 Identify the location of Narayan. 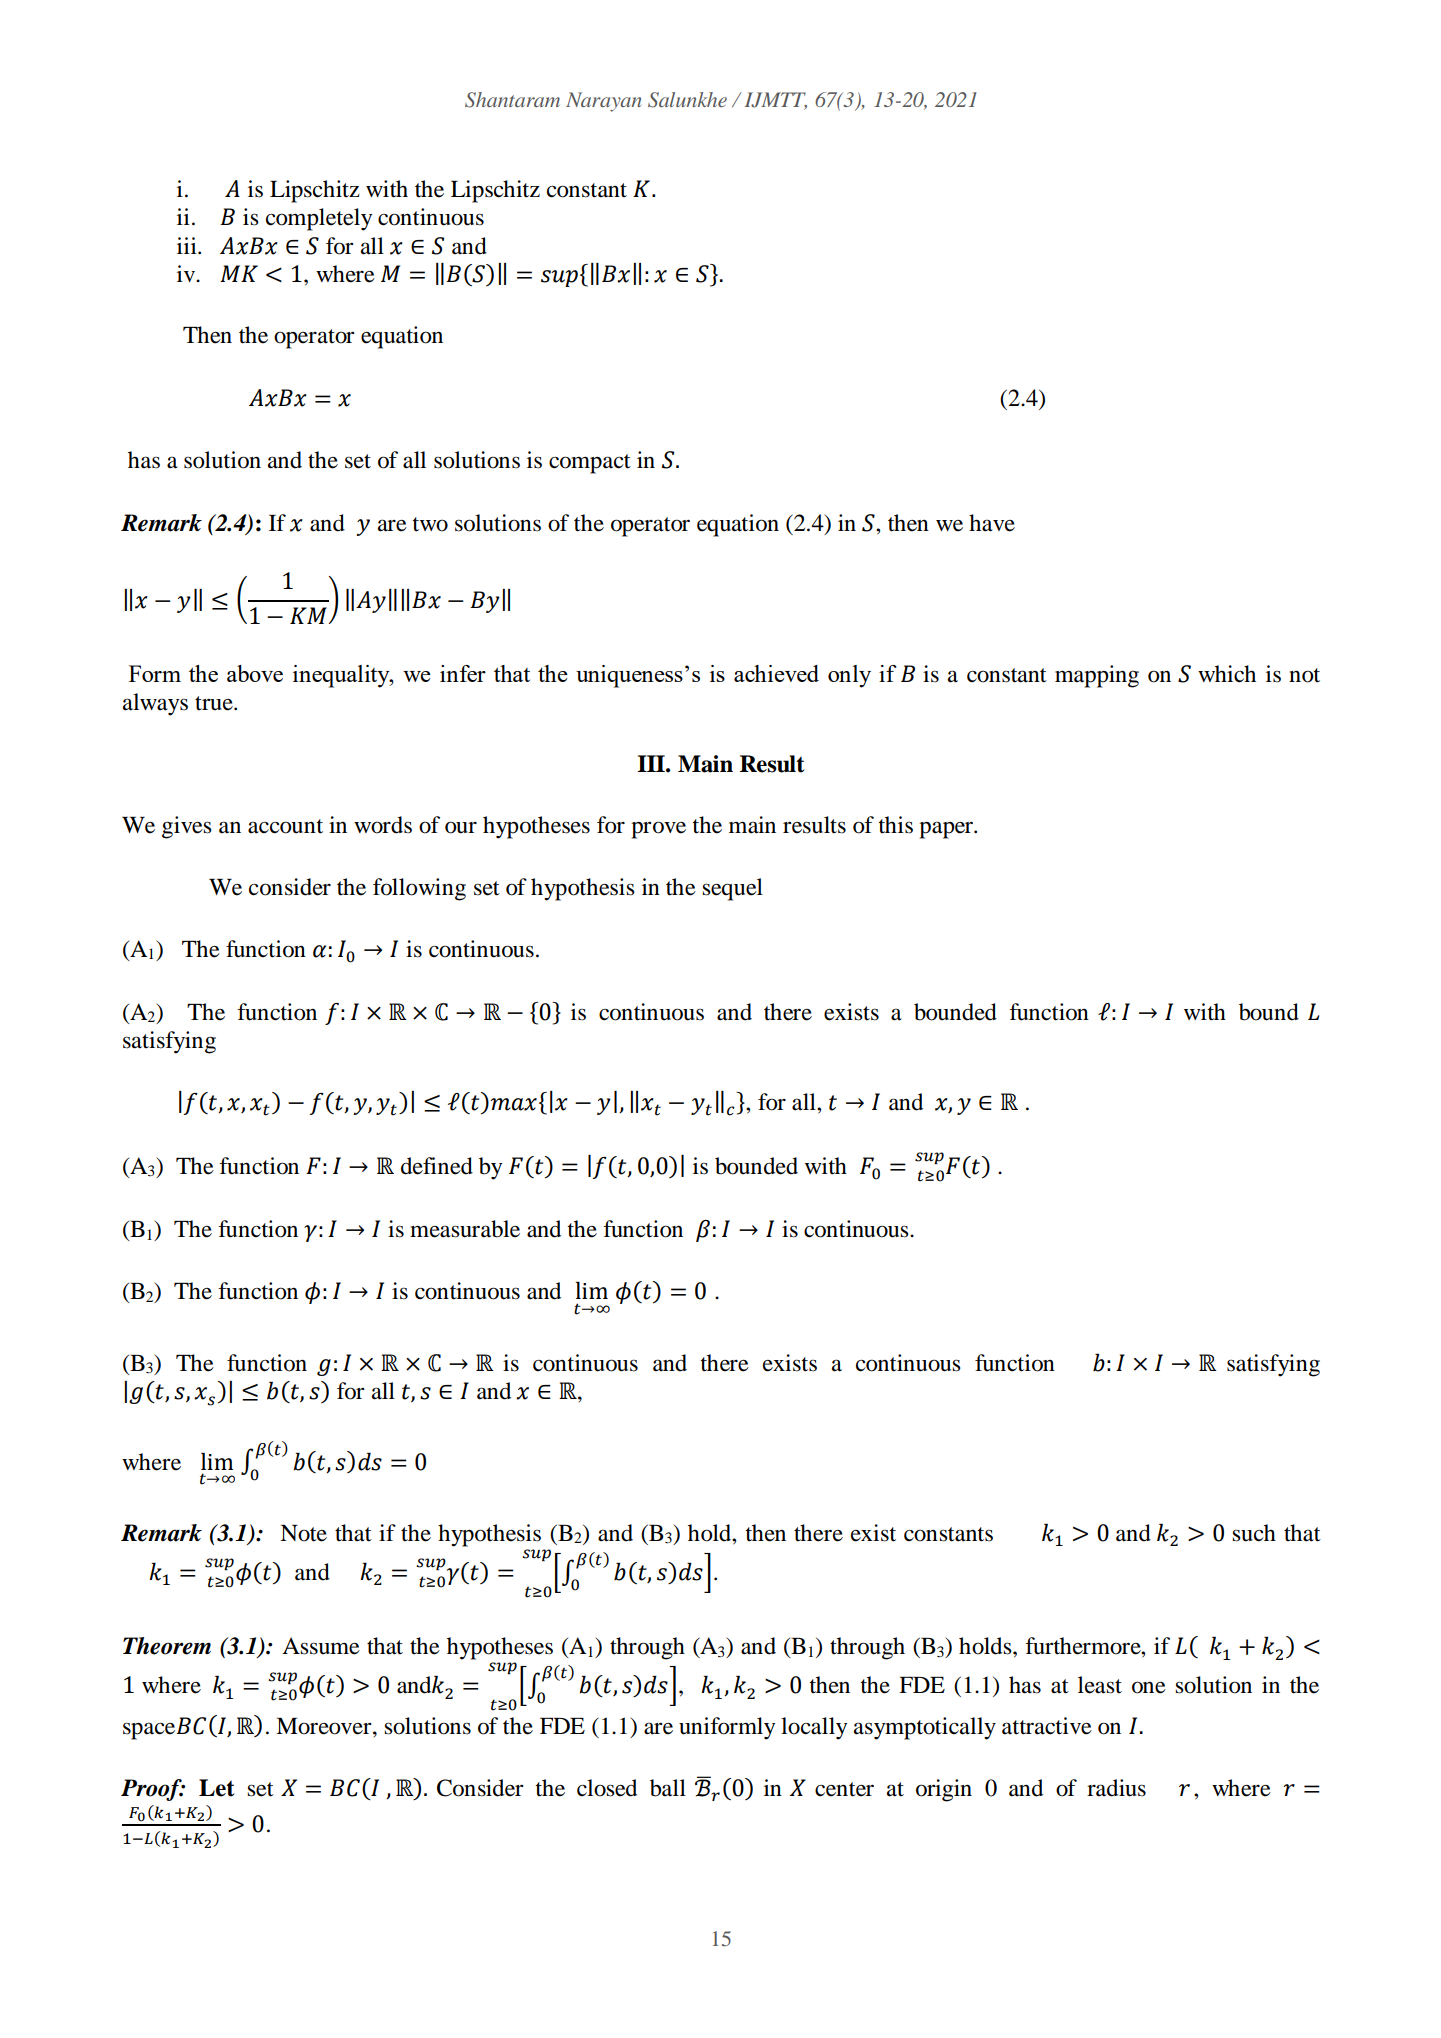
(603, 102).
